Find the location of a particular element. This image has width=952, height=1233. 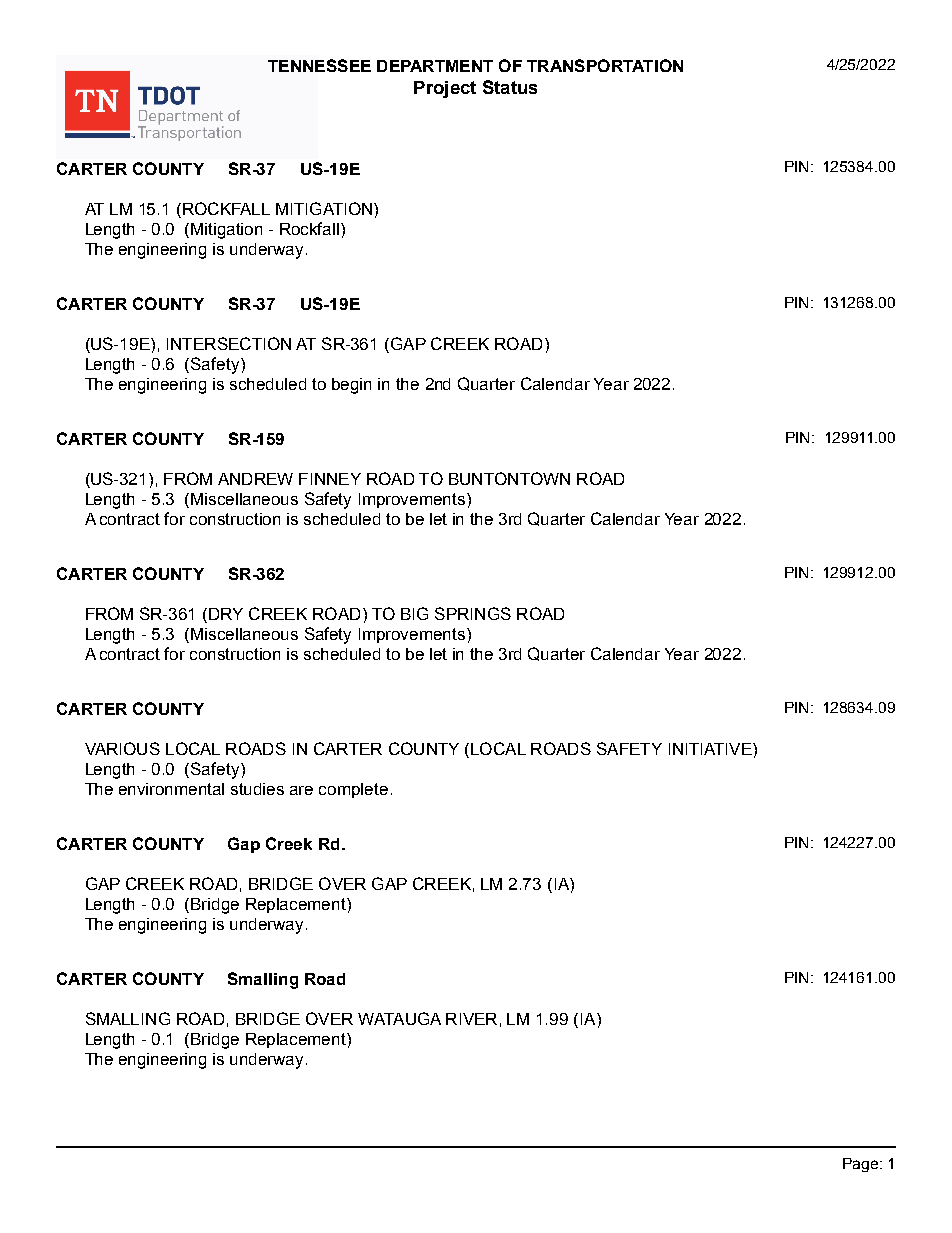

DRY is located at coordinates (226, 614).
